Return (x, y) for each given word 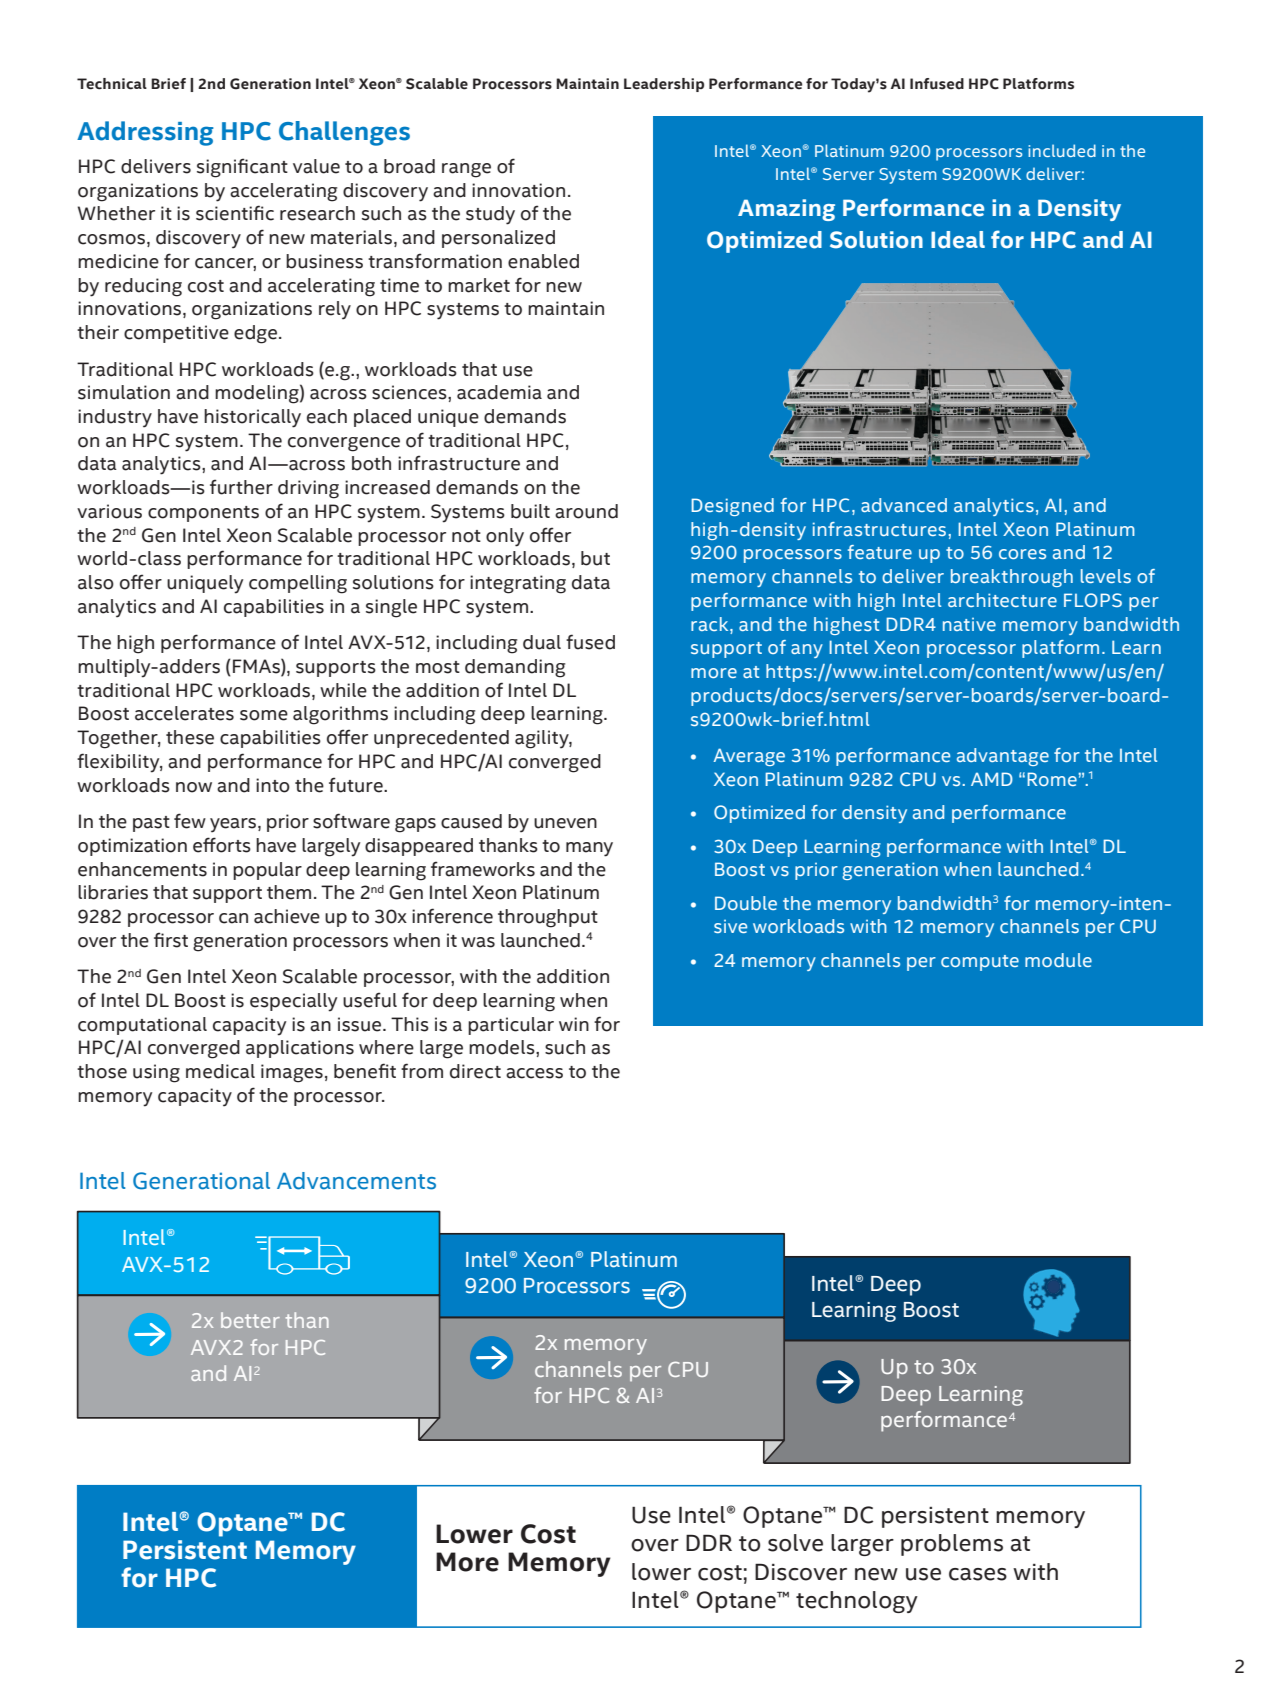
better (250, 1320)
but (595, 558)
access (534, 1073)
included (1062, 150)
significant (242, 168)
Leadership (664, 85)
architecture (1002, 600)
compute (980, 963)
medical (220, 1071)
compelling (298, 584)
